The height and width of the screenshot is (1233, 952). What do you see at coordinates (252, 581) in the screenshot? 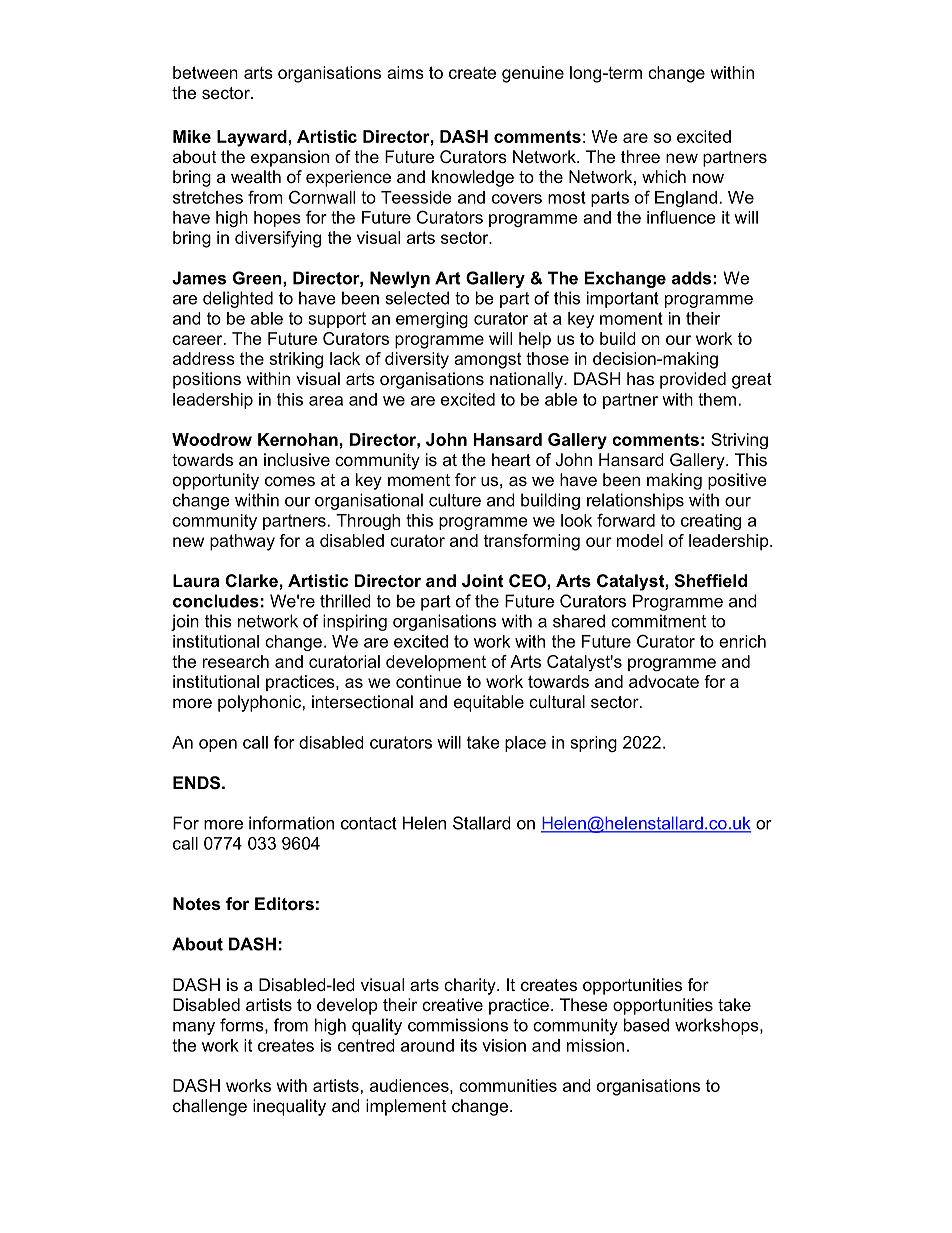
I see `Clarke` at bounding box center [252, 581].
